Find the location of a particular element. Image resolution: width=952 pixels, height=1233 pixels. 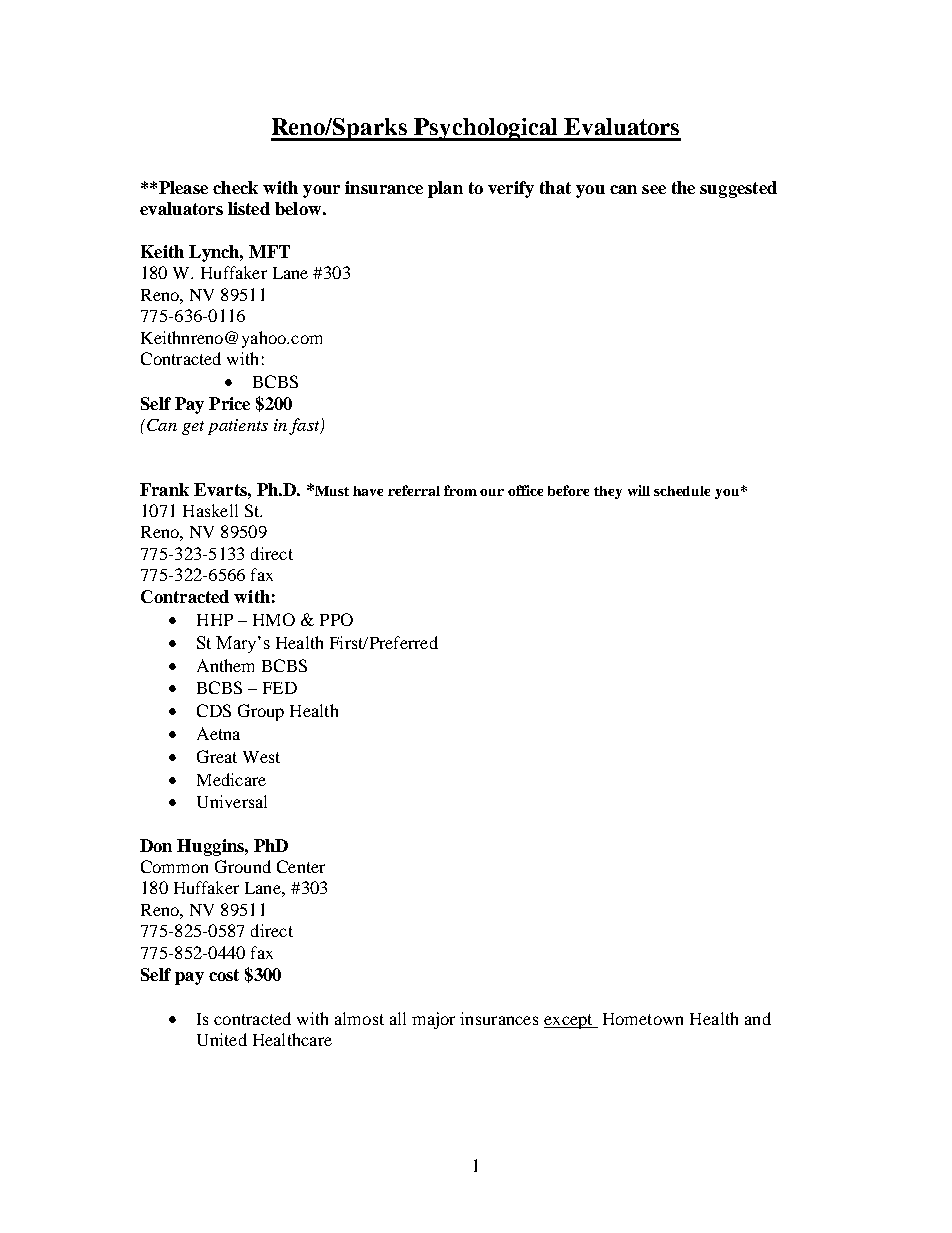

United is located at coordinates (222, 1039).
